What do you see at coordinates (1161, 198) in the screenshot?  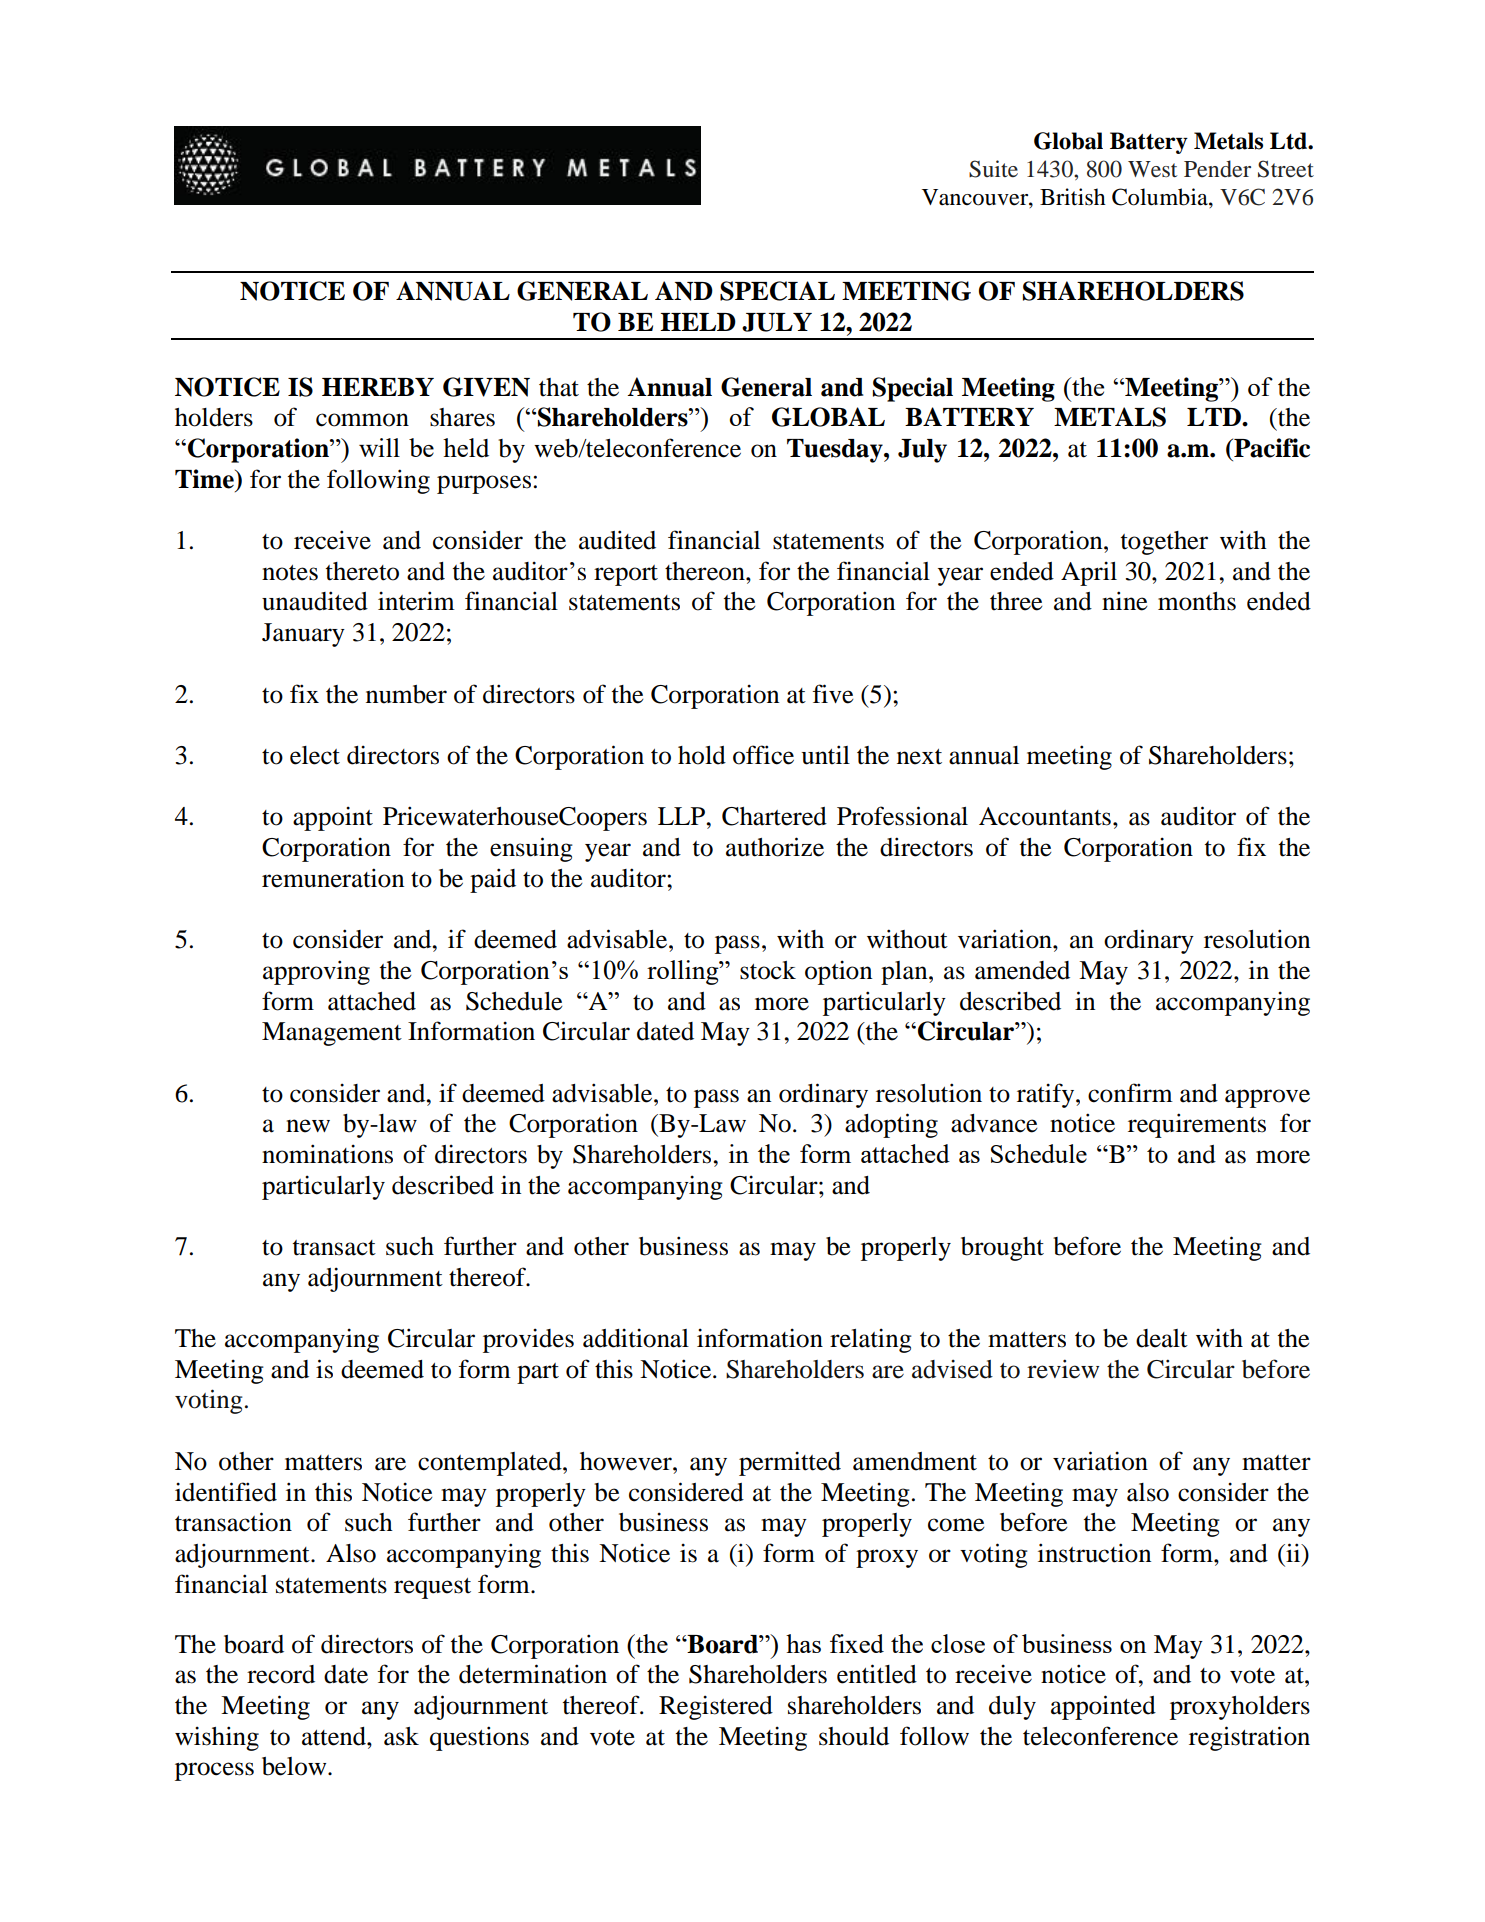 I see `Columbia` at bounding box center [1161, 198].
